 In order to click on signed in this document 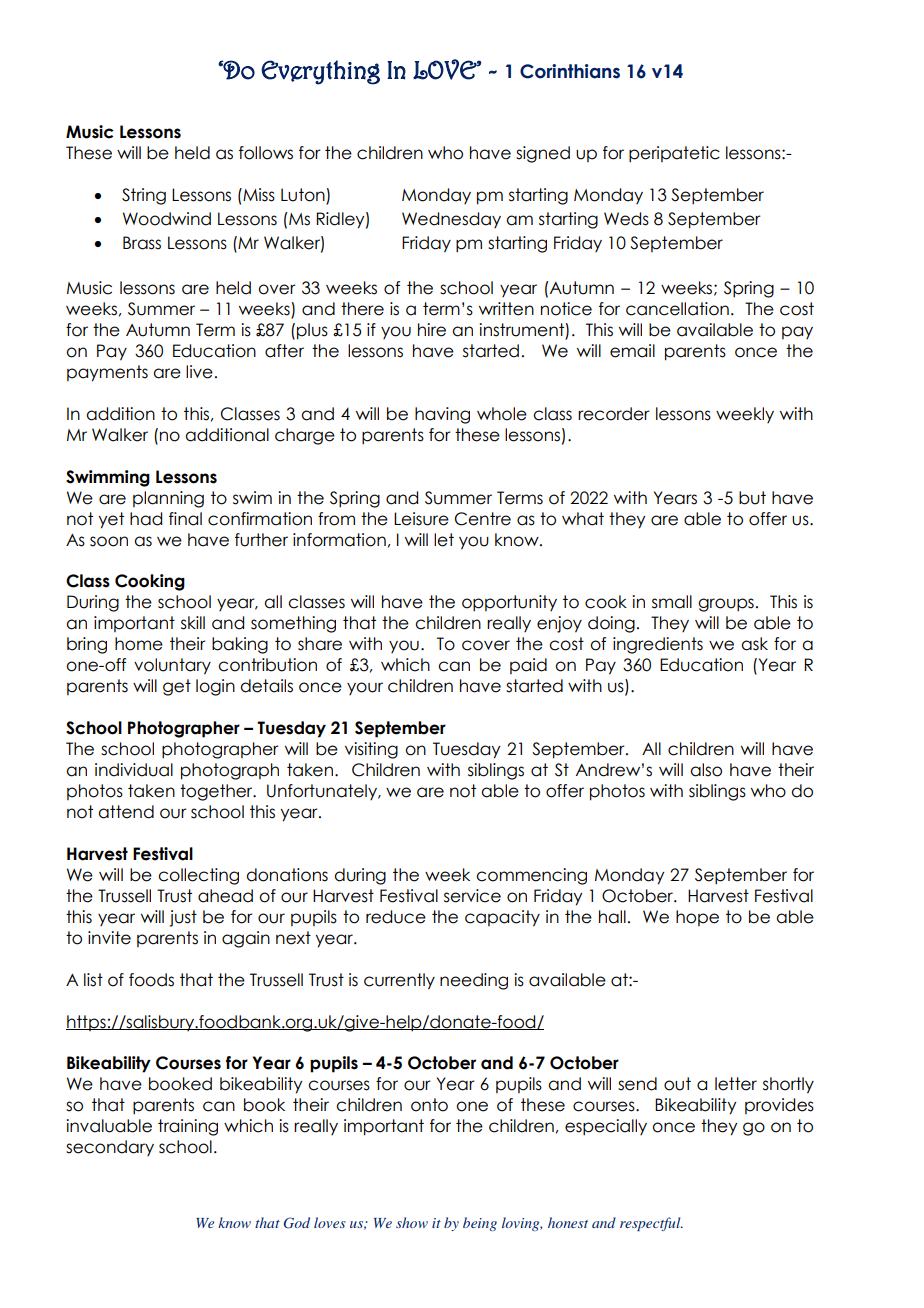, I will do `click(543, 154)`.
